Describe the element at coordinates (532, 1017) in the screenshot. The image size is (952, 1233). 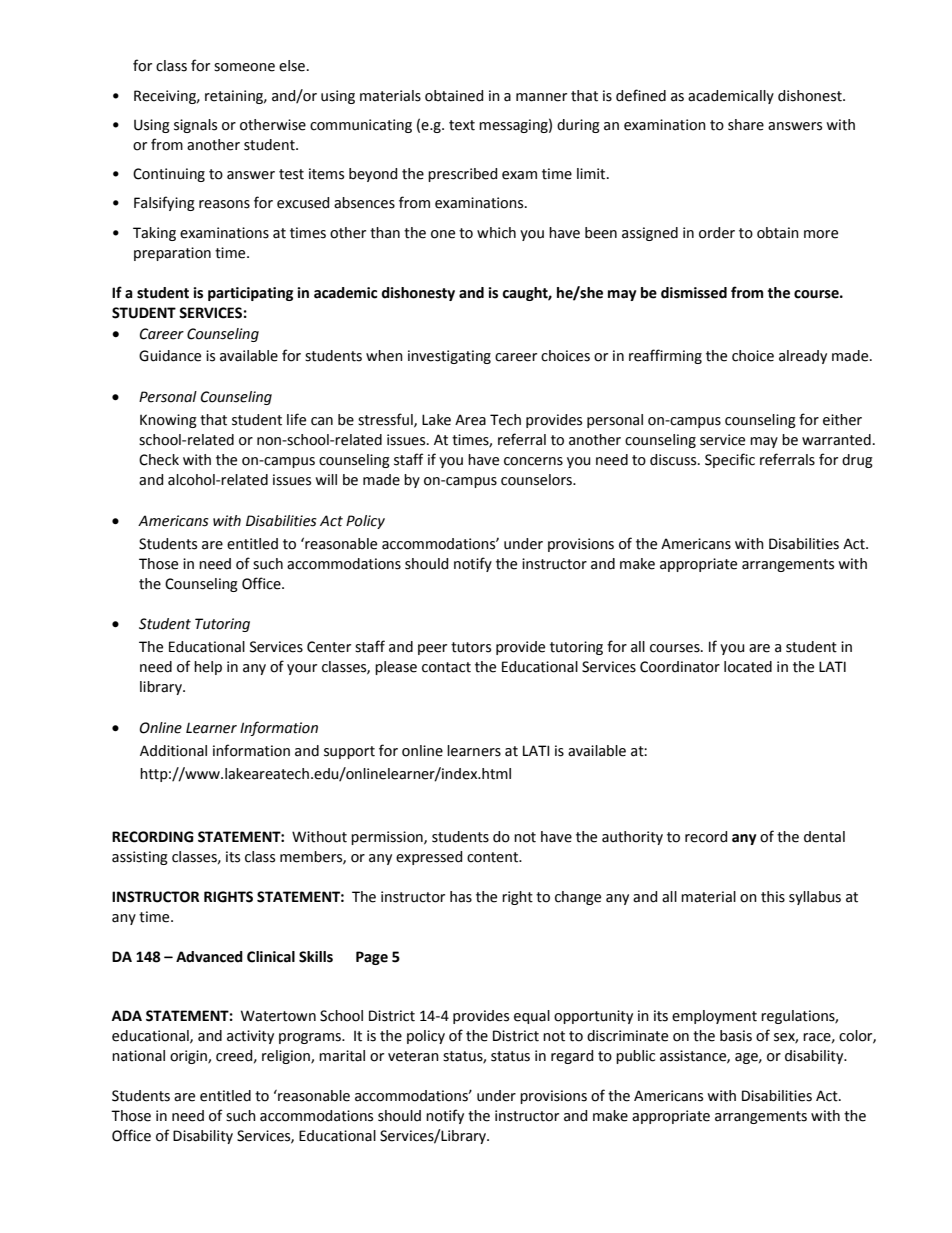
I see `equal` at that location.
